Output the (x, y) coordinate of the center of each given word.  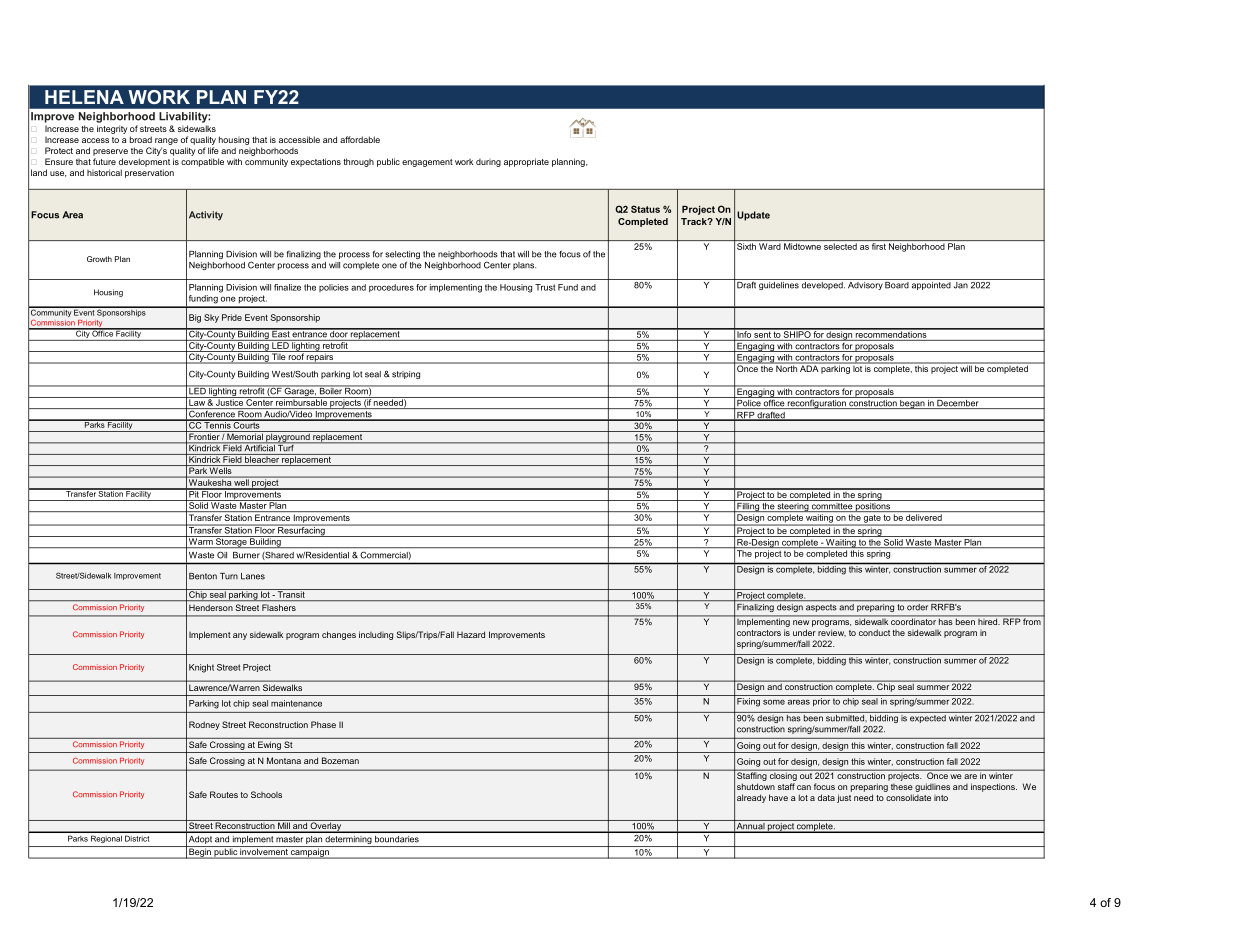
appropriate (526, 162)
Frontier (204, 435)
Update (753, 216)
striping (406, 375)
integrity (112, 129)
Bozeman (340, 760)
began (912, 403)
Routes (224, 794)
